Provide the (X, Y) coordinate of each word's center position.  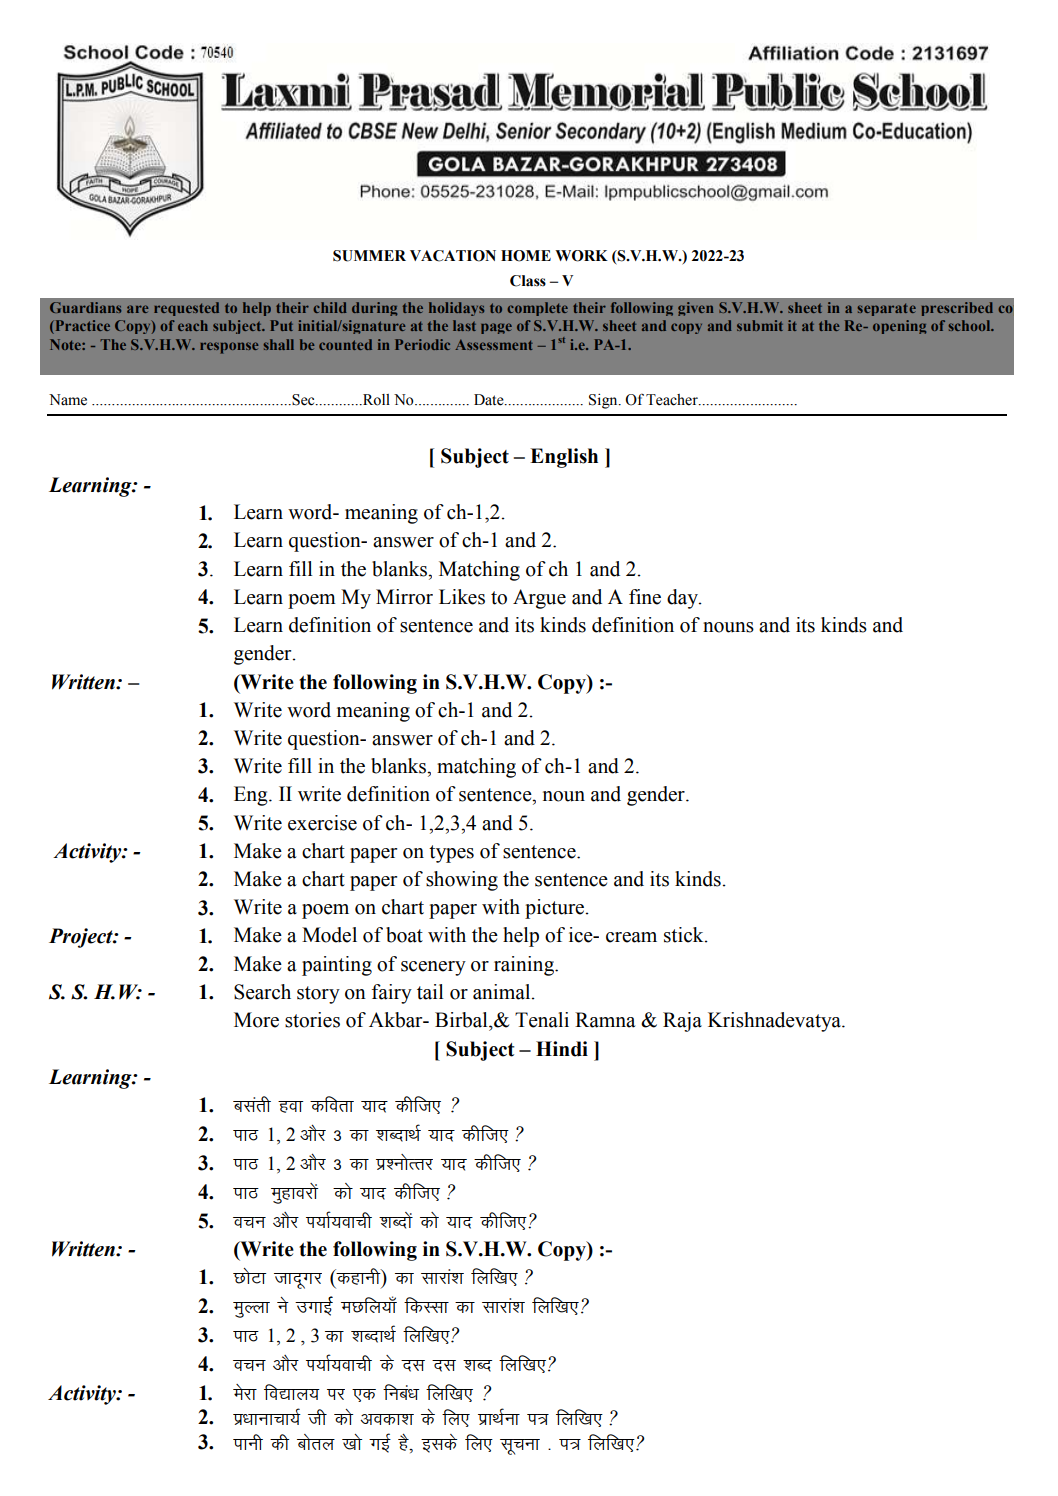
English (564, 458)
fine (645, 597)
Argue (539, 599)
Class (528, 281)
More (256, 1020)
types (451, 854)
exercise (322, 823)
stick (685, 935)
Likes (462, 597)
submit (760, 325)
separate (886, 309)
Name (68, 400)
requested (186, 309)
